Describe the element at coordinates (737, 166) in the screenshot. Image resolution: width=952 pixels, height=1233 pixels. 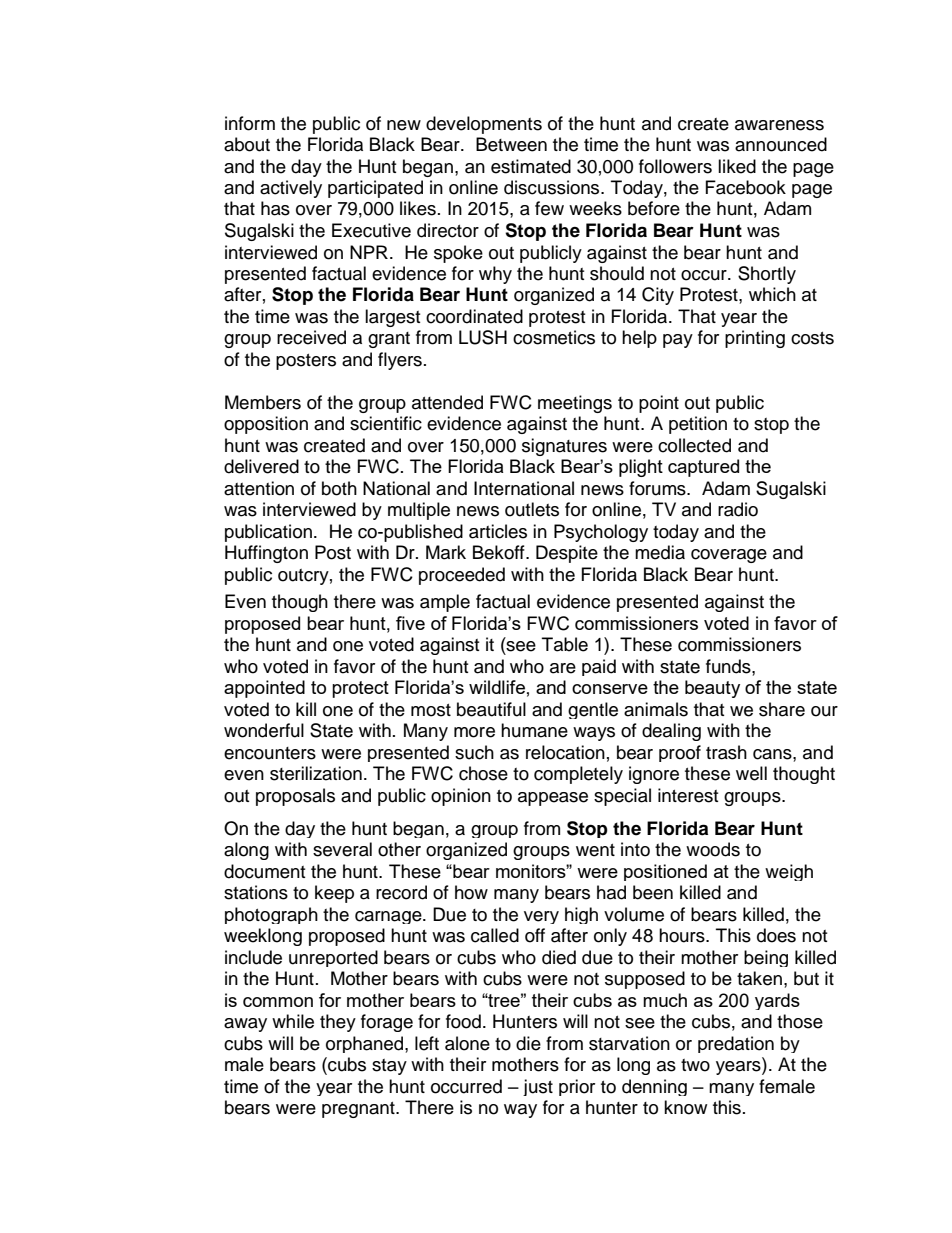
I see `liked` at that location.
